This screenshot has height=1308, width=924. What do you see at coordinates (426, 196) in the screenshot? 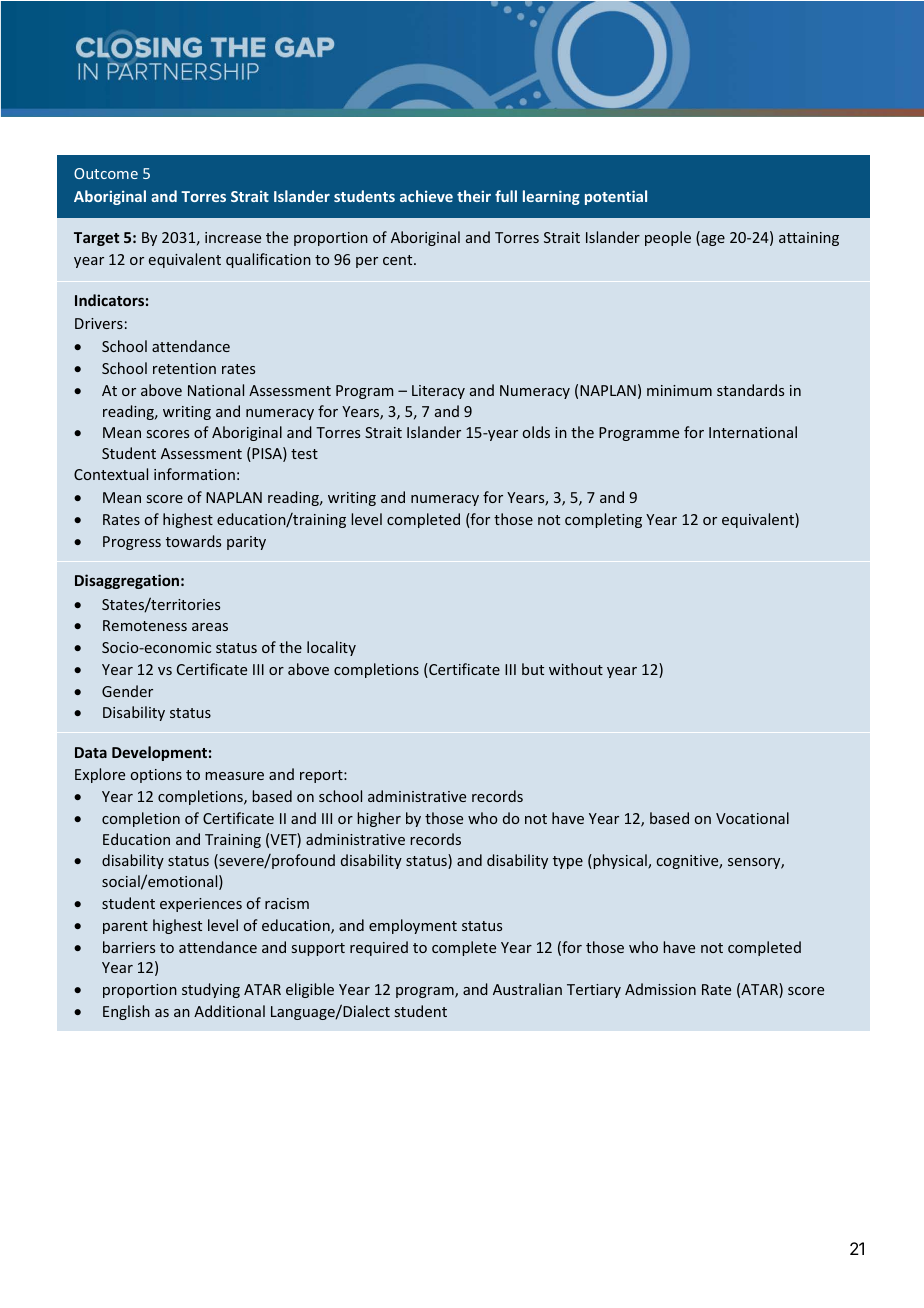
I see `achieve` at bounding box center [426, 196].
